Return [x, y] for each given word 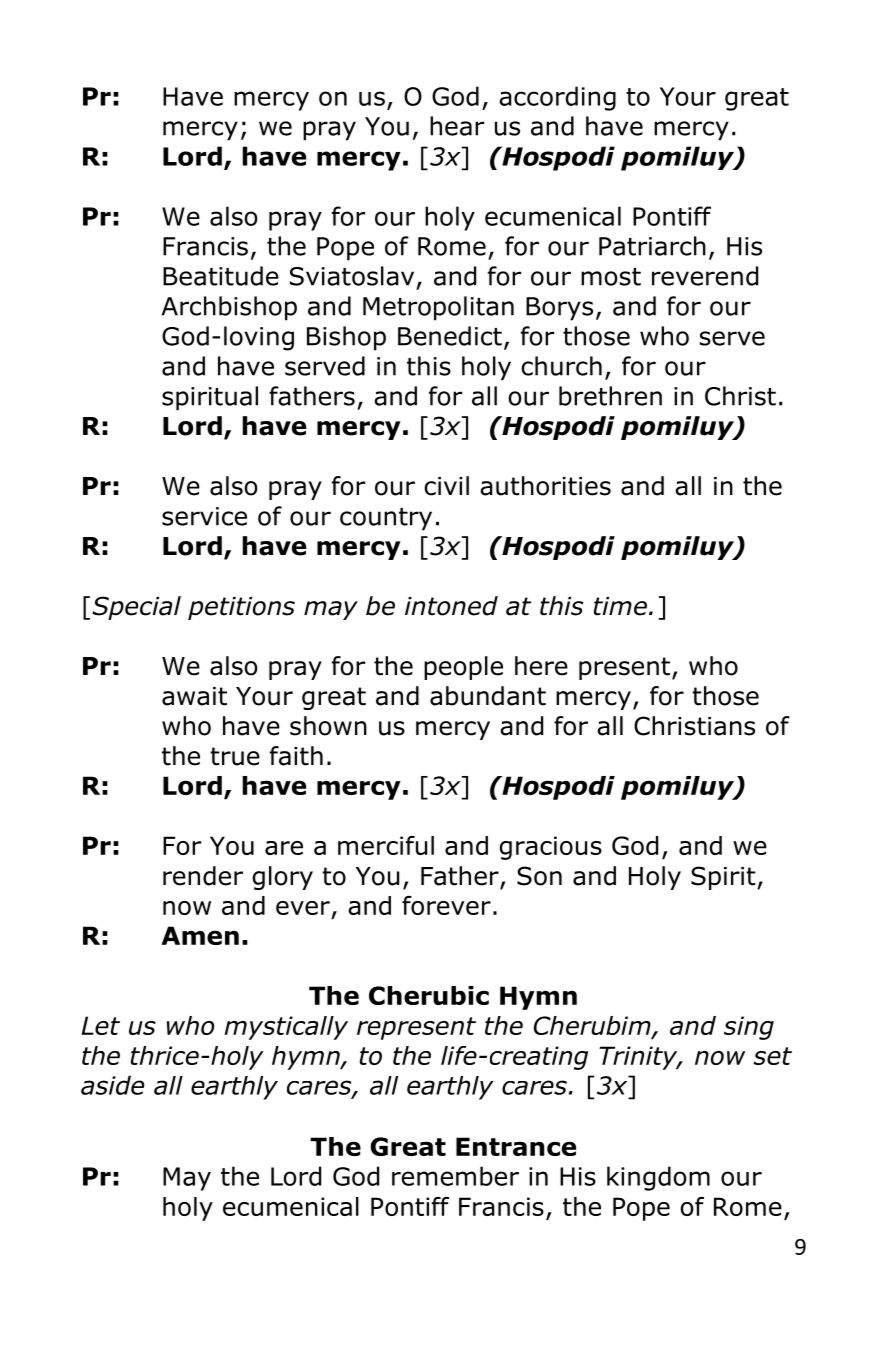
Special [136, 608]
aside [112, 1085]
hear [457, 126]
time [620, 606]
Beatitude [221, 276]
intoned [451, 606]
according [557, 98]
